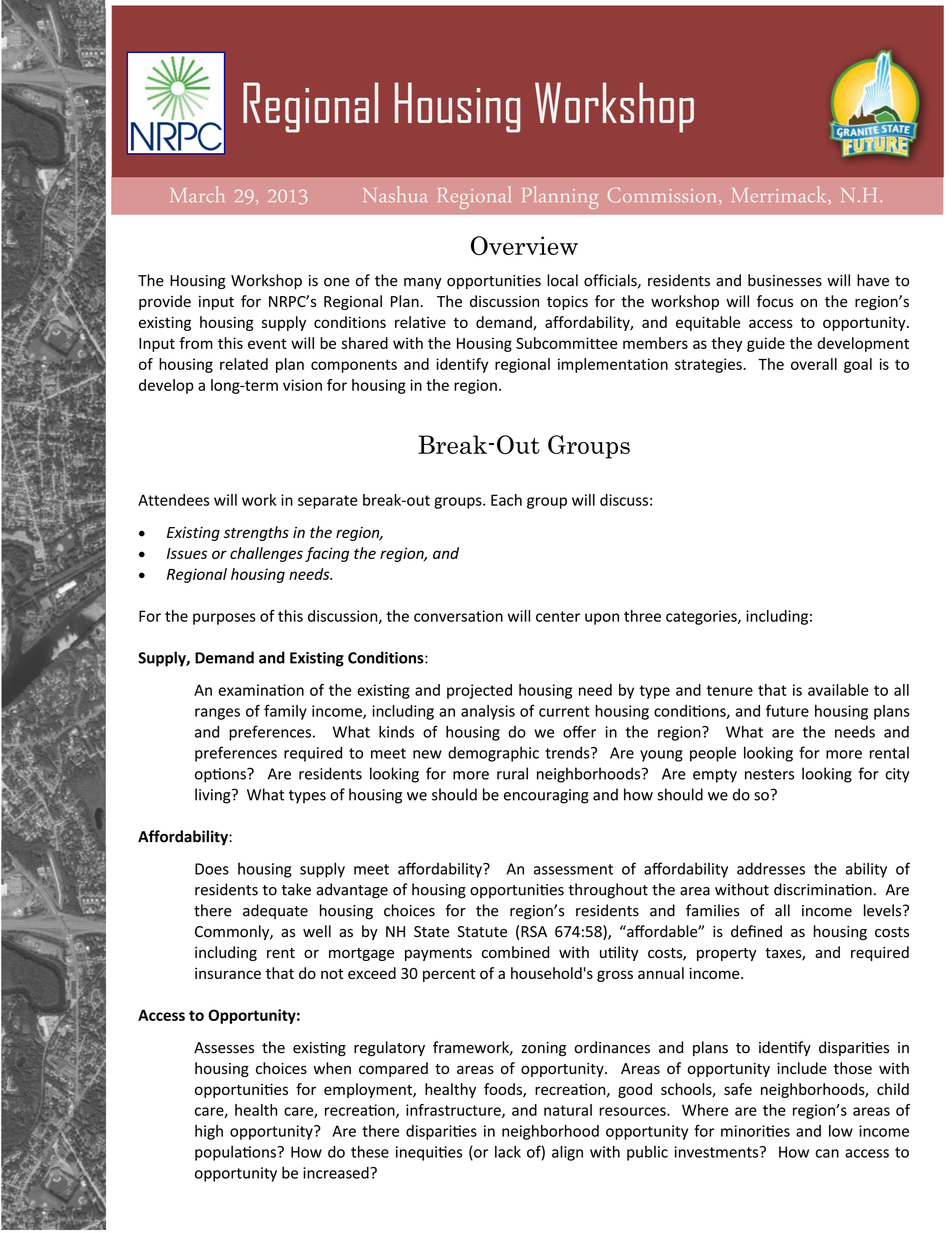 The width and height of the screenshot is (952, 1233). What do you see at coordinates (702, 617) in the screenshot?
I see `categories` at bounding box center [702, 617].
